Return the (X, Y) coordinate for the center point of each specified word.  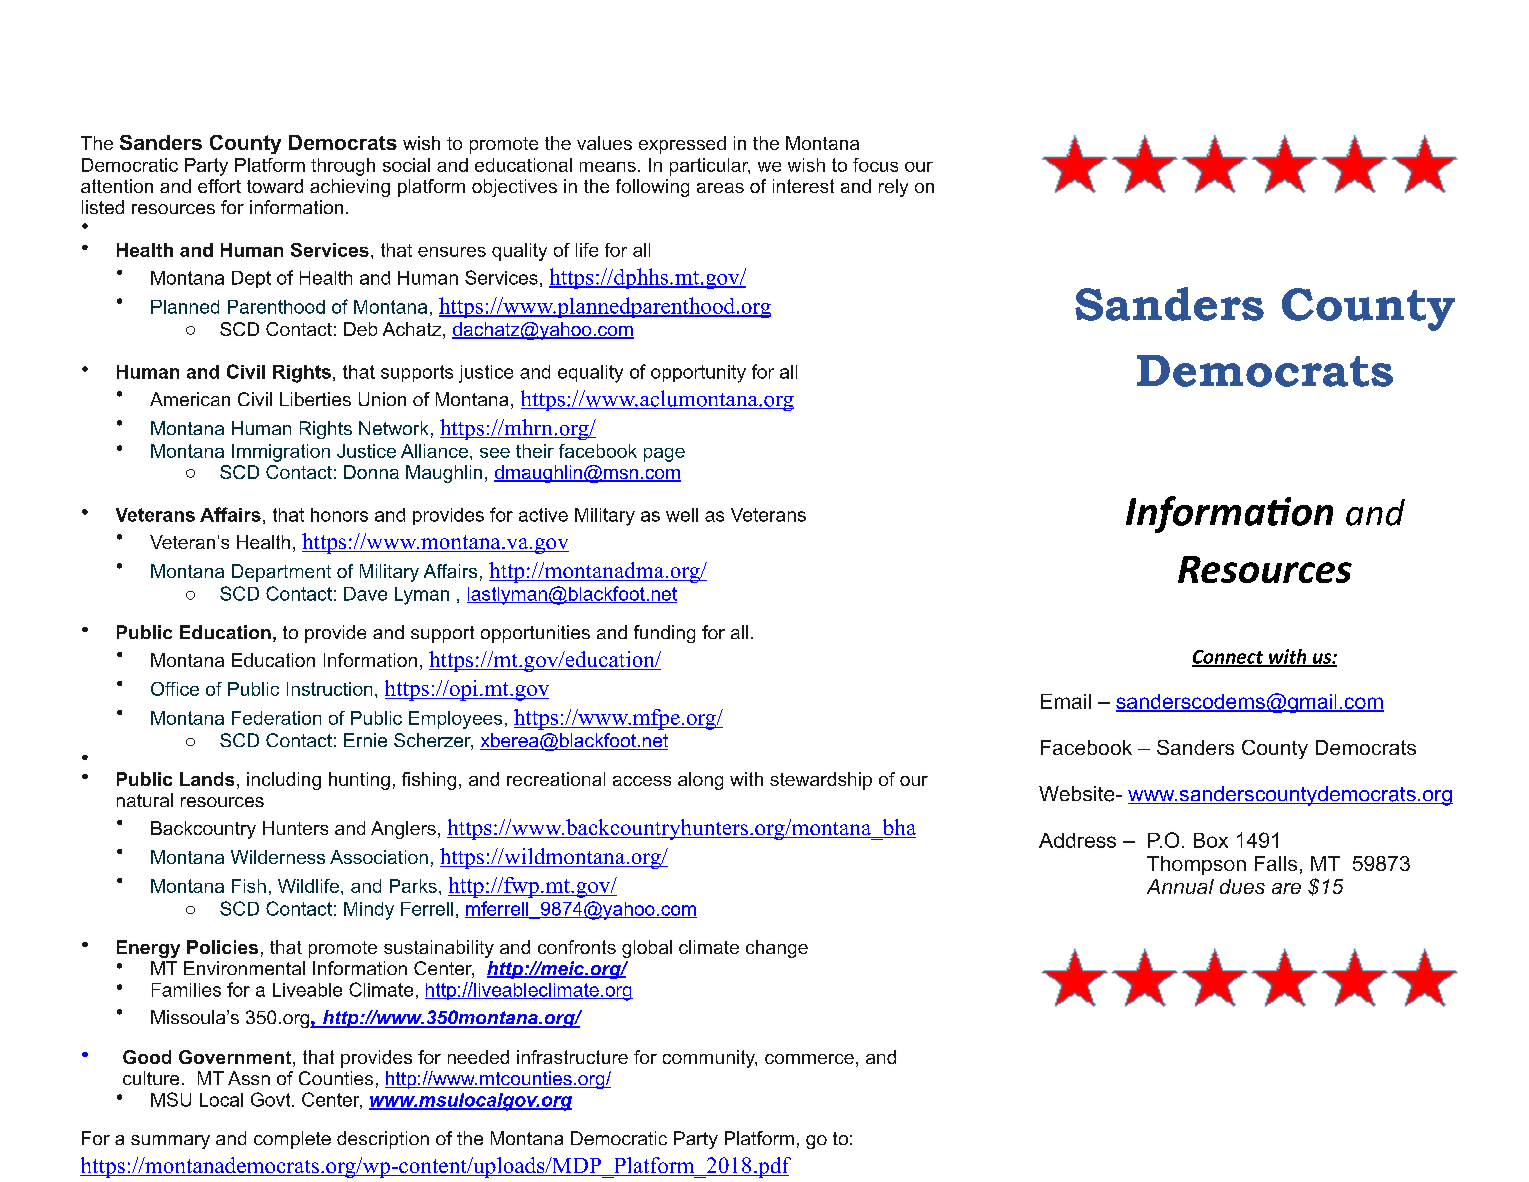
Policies (222, 947)
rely (893, 188)
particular (710, 167)
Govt (272, 1099)
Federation (276, 718)
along (700, 781)
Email (1066, 701)
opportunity (698, 374)
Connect (1229, 658)
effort (219, 186)
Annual (1180, 886)
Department (281, 573)
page (664, 455)
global (647, 949)
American (190, 399)
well (682, 515)
